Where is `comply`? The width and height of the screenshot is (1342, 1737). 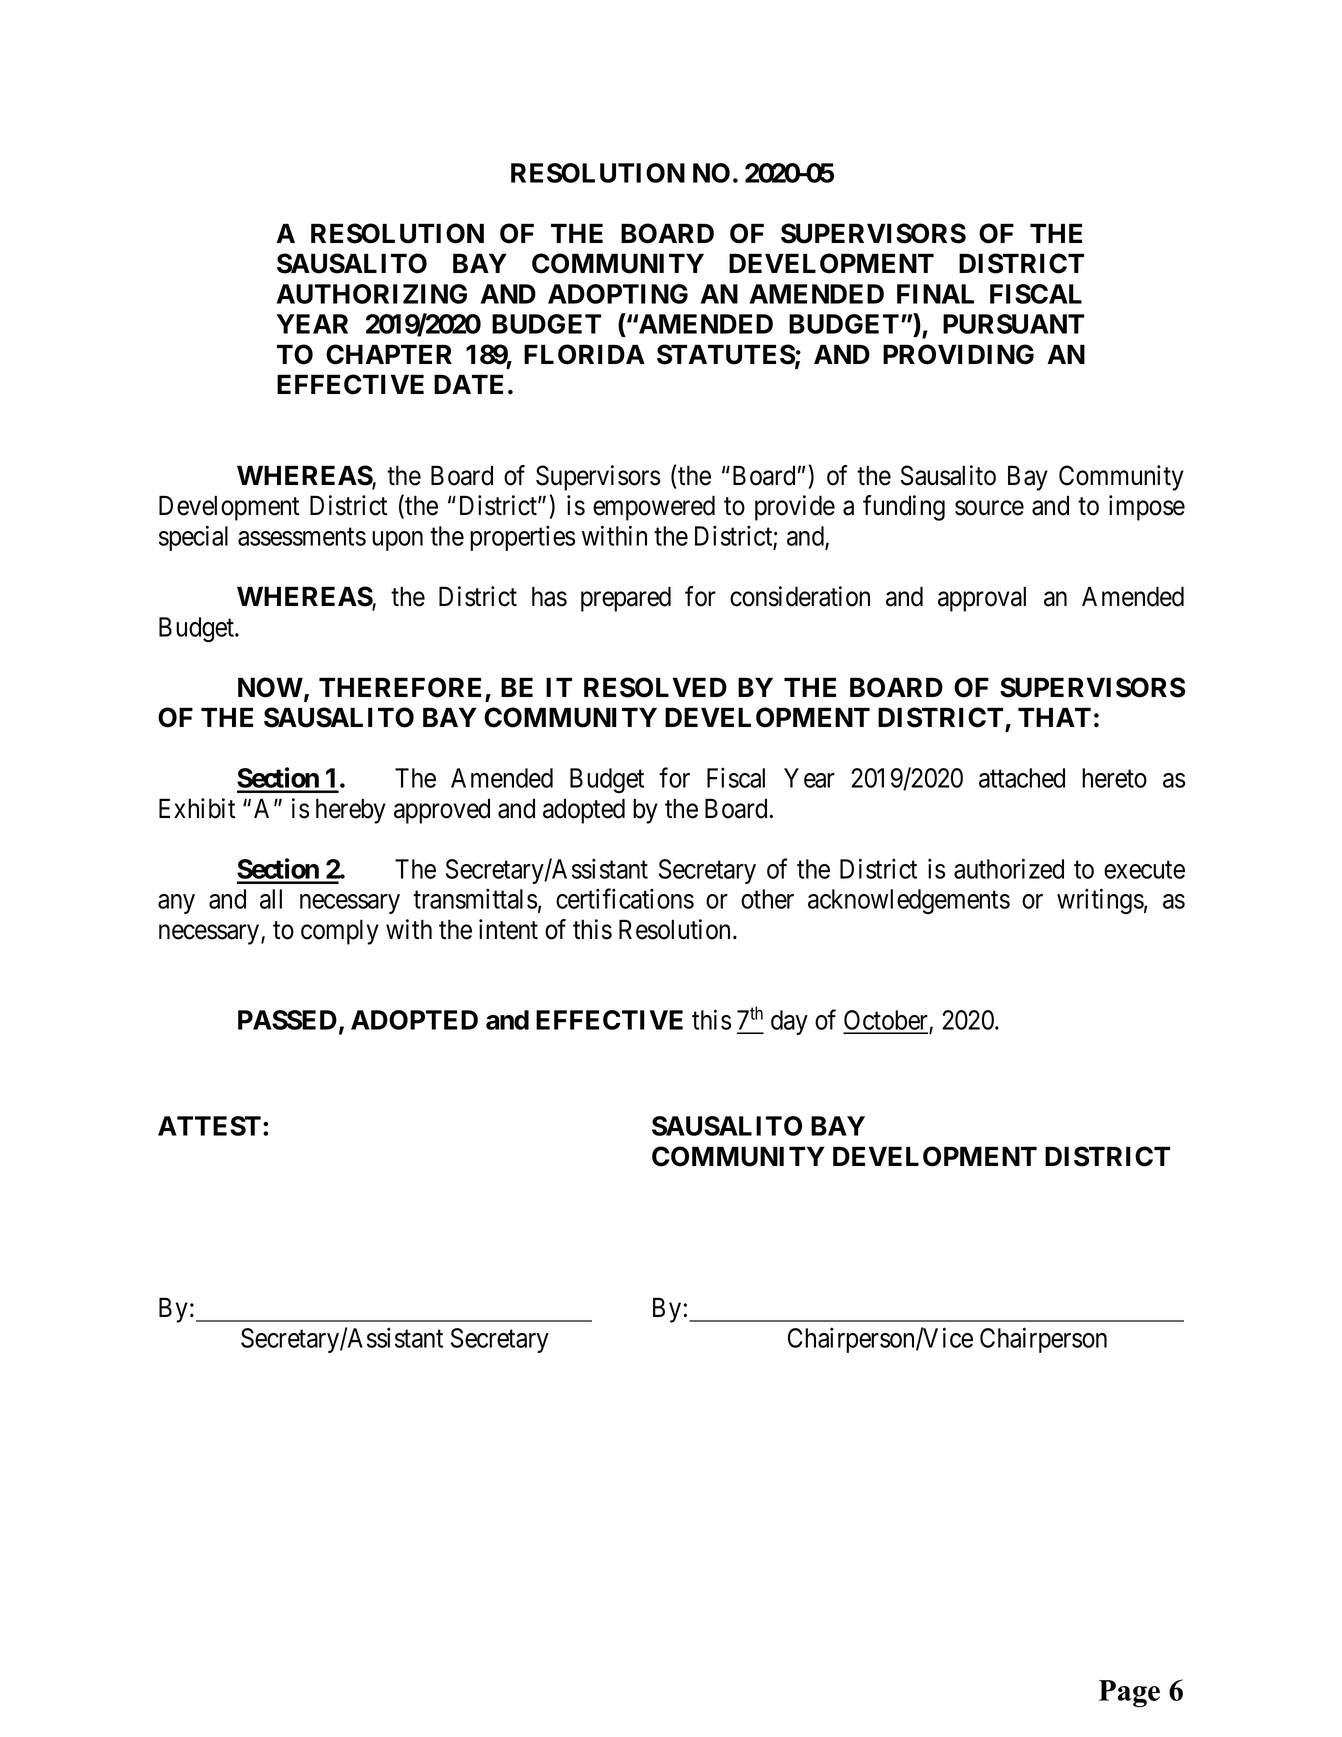 comply is located at coordinates (340, 932).
